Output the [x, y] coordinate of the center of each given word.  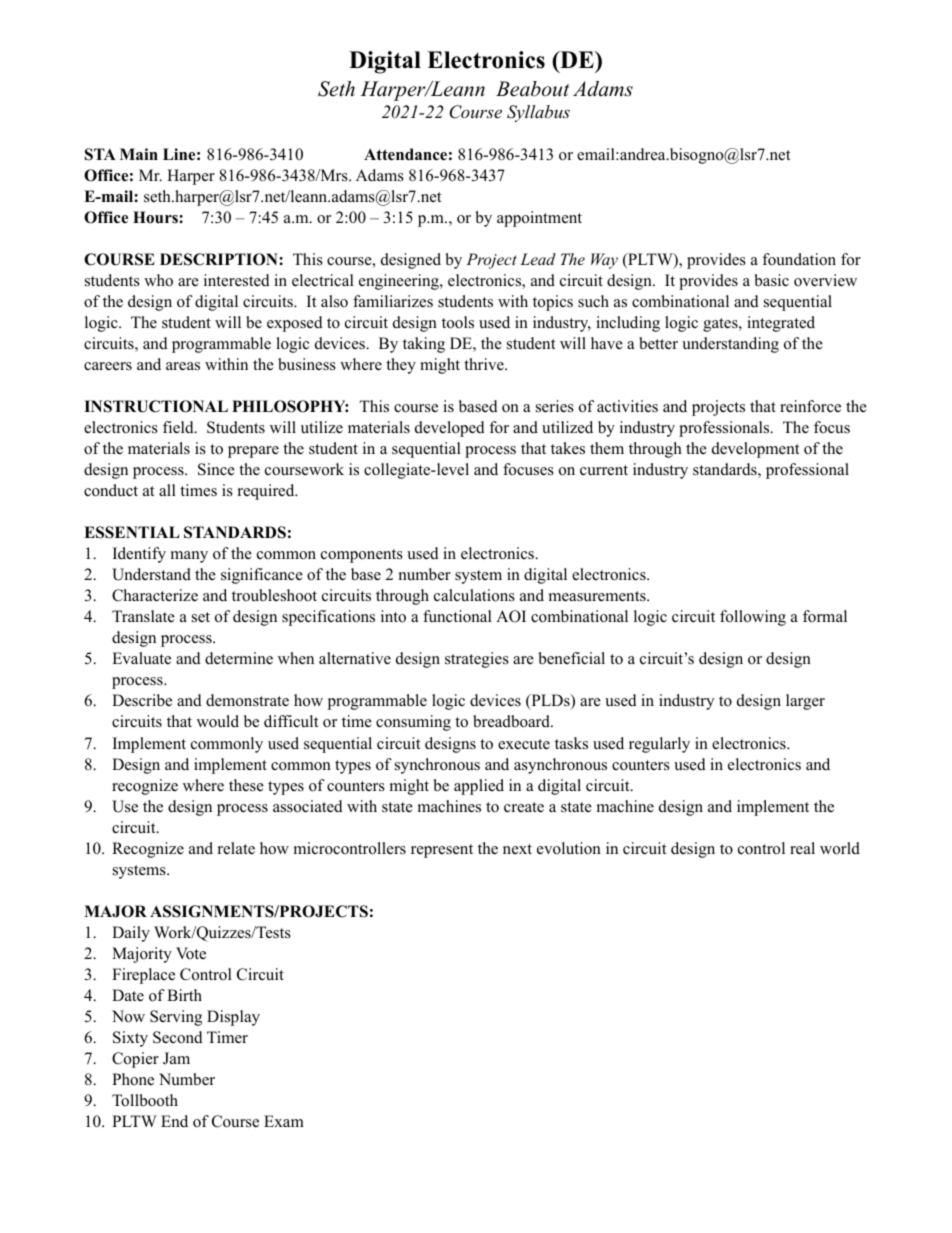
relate [236, 848]
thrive [485, 364]
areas [183, 366]
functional [457, 616]
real [802, 848]
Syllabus [538, 113]
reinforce [810, 406]
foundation [799, 259]
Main [139, 154]
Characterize [155, 595]
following [753, 618]
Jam [176, 1058]
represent [442, 851]
